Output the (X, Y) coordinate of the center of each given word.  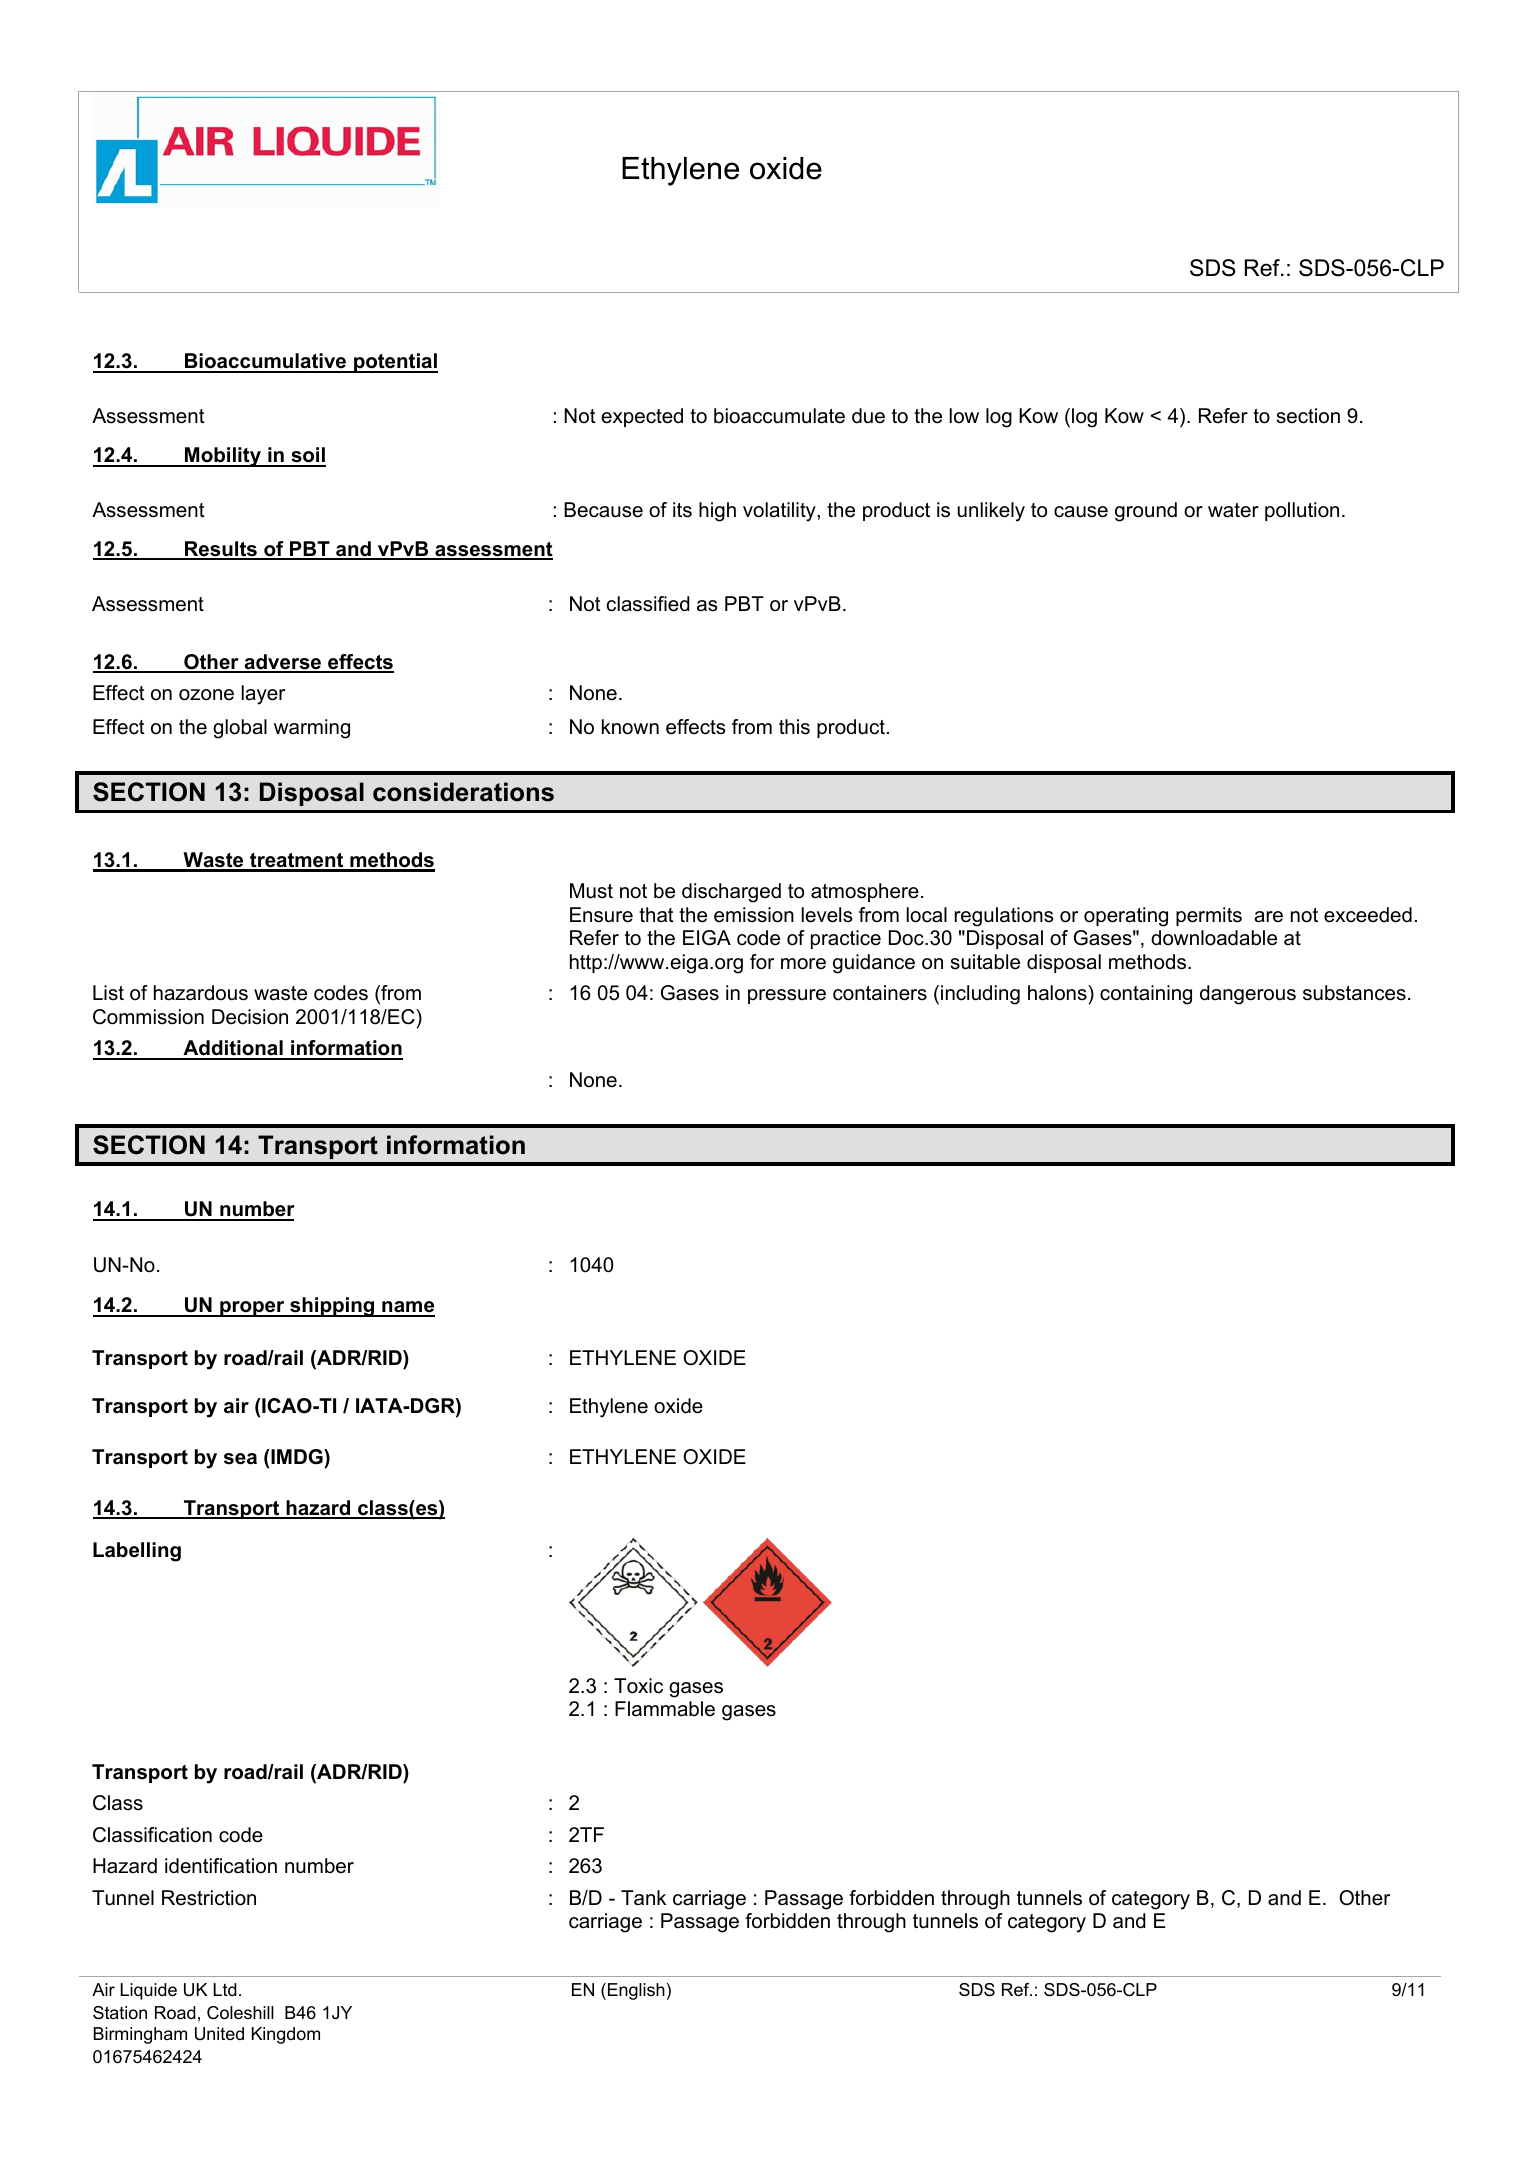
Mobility (223, 457)
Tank (643, 1898)
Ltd (225, 1989)
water (1233, 510)
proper (252, 1309)
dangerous (1248, 995)
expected (642, 417)
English (636, 1991)
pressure (787, 996)
